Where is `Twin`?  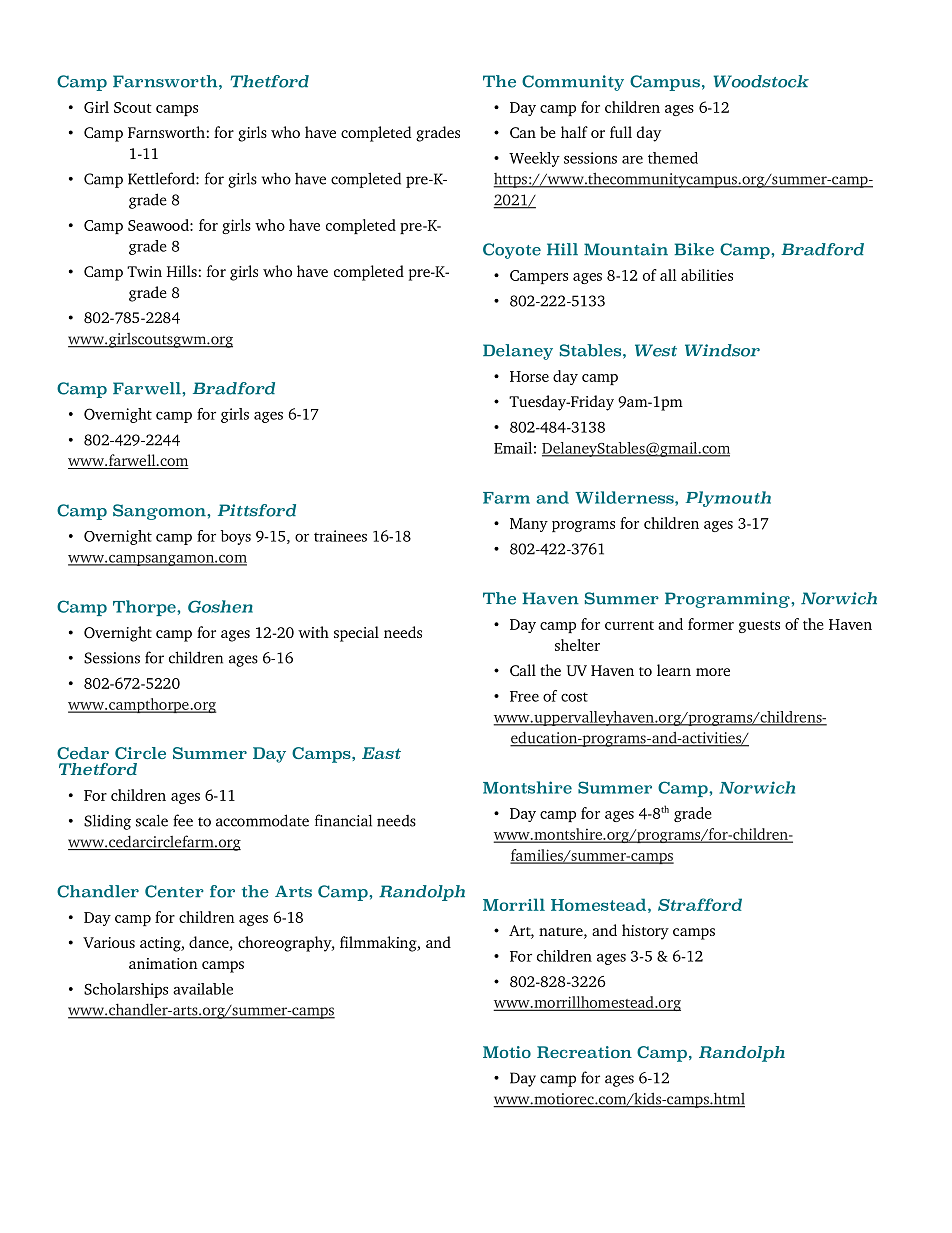 Twin is located at coordinates (144, 271).
